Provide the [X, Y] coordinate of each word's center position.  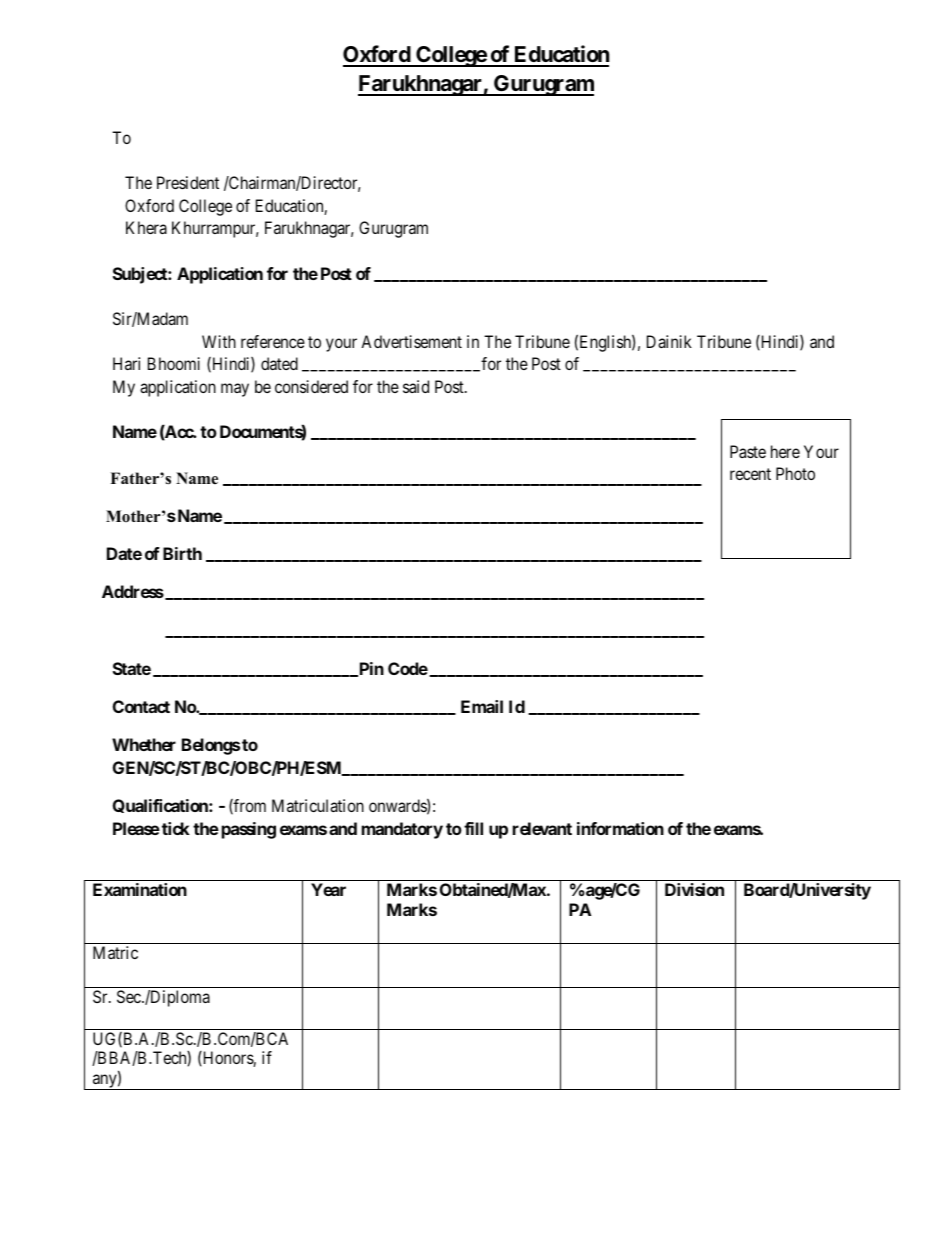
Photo [795, 473]
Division [694, 889]
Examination [140, 889]
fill [473, 828]
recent [750, 474]
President [188, 182]
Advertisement [411, 341]
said [416, 386]
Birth [182, 553]
